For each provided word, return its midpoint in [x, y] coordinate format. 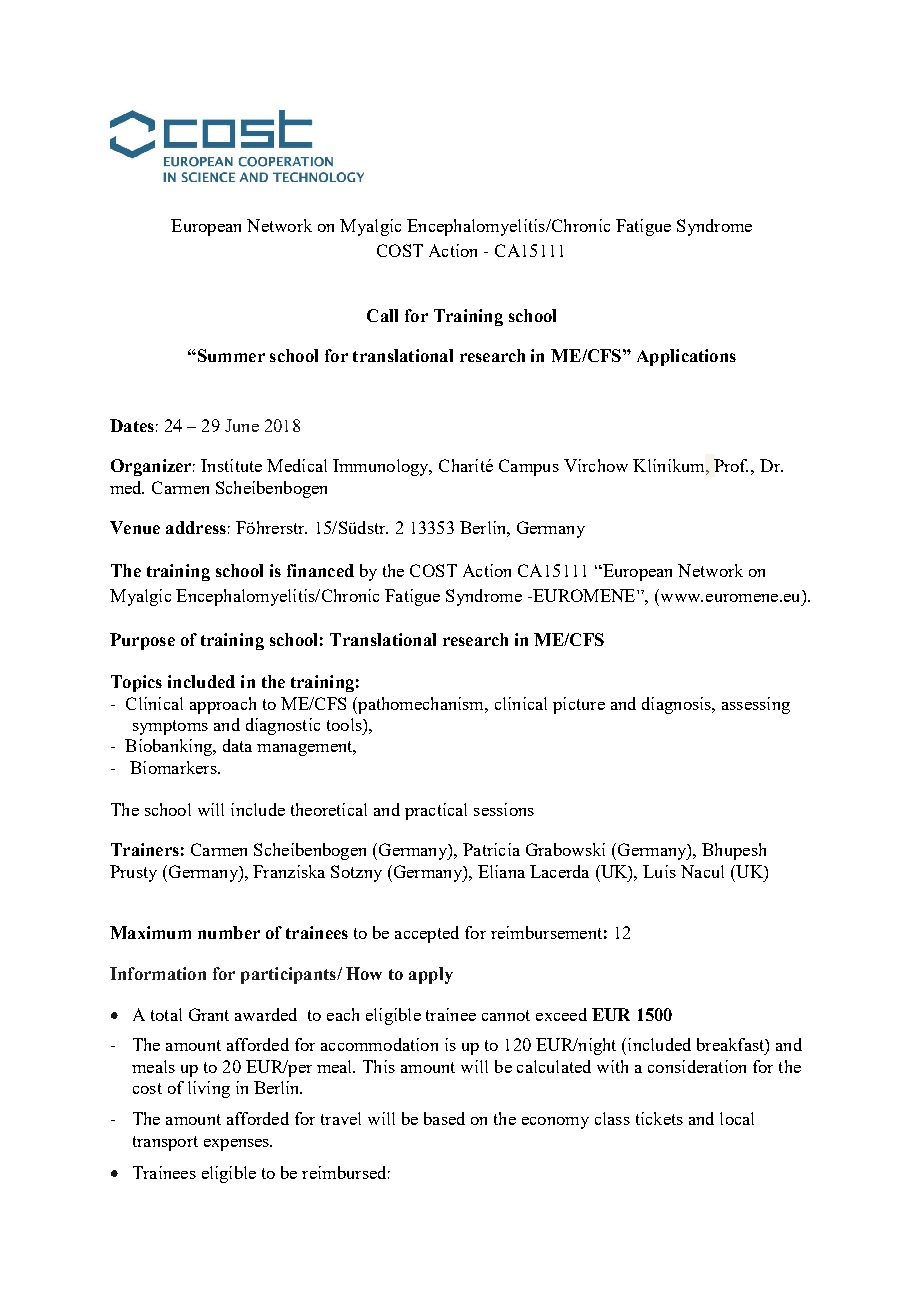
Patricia [491, 849]
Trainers [145, 849]
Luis [659, 871]
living [209, 1089]
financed [320, 570]
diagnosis [677, 705]
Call [382, 315]
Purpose [142, 641]
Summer [230, 355]
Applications [686, 357]
